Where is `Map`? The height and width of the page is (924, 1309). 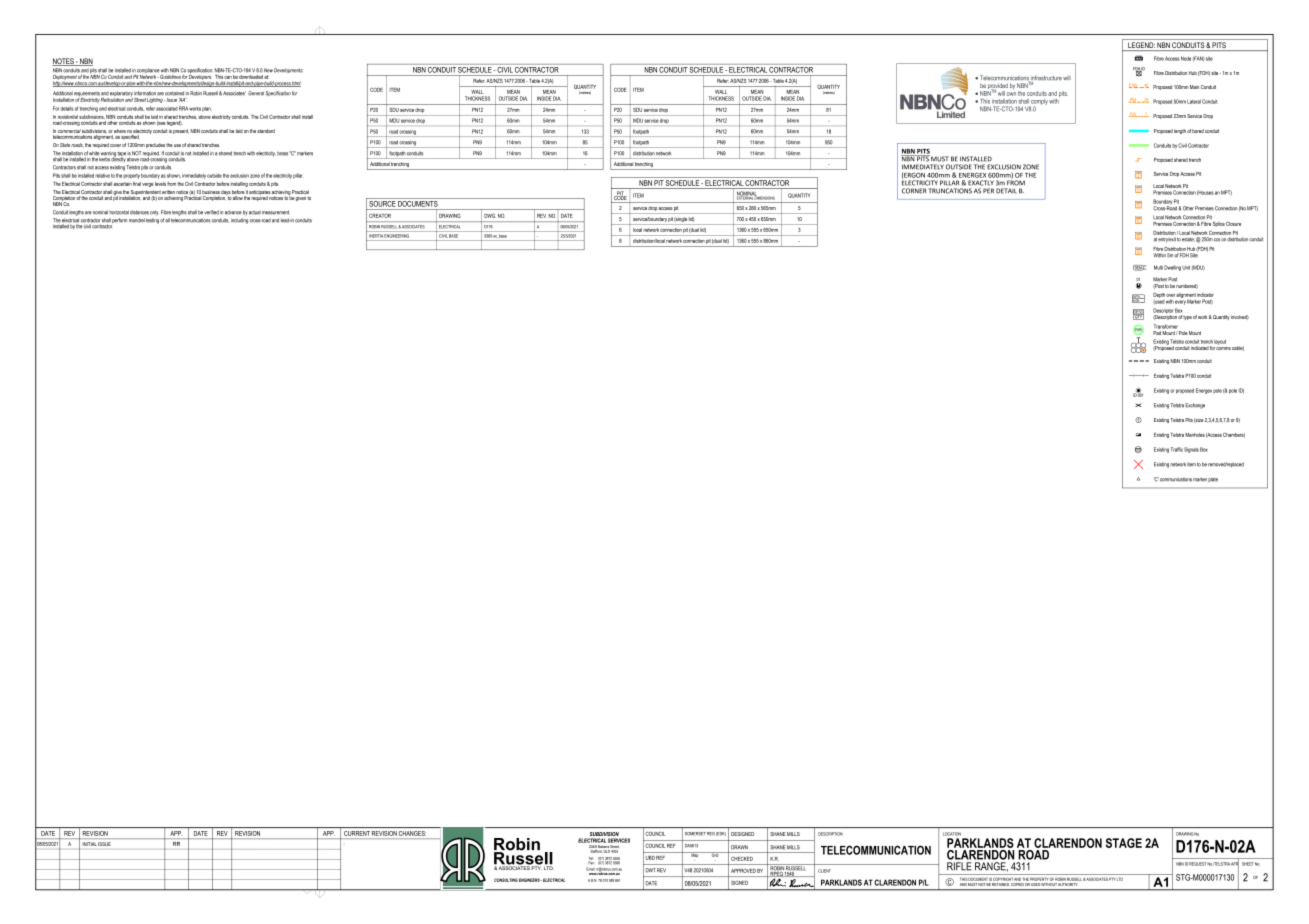
Map is located at coordinates (695, 855).
